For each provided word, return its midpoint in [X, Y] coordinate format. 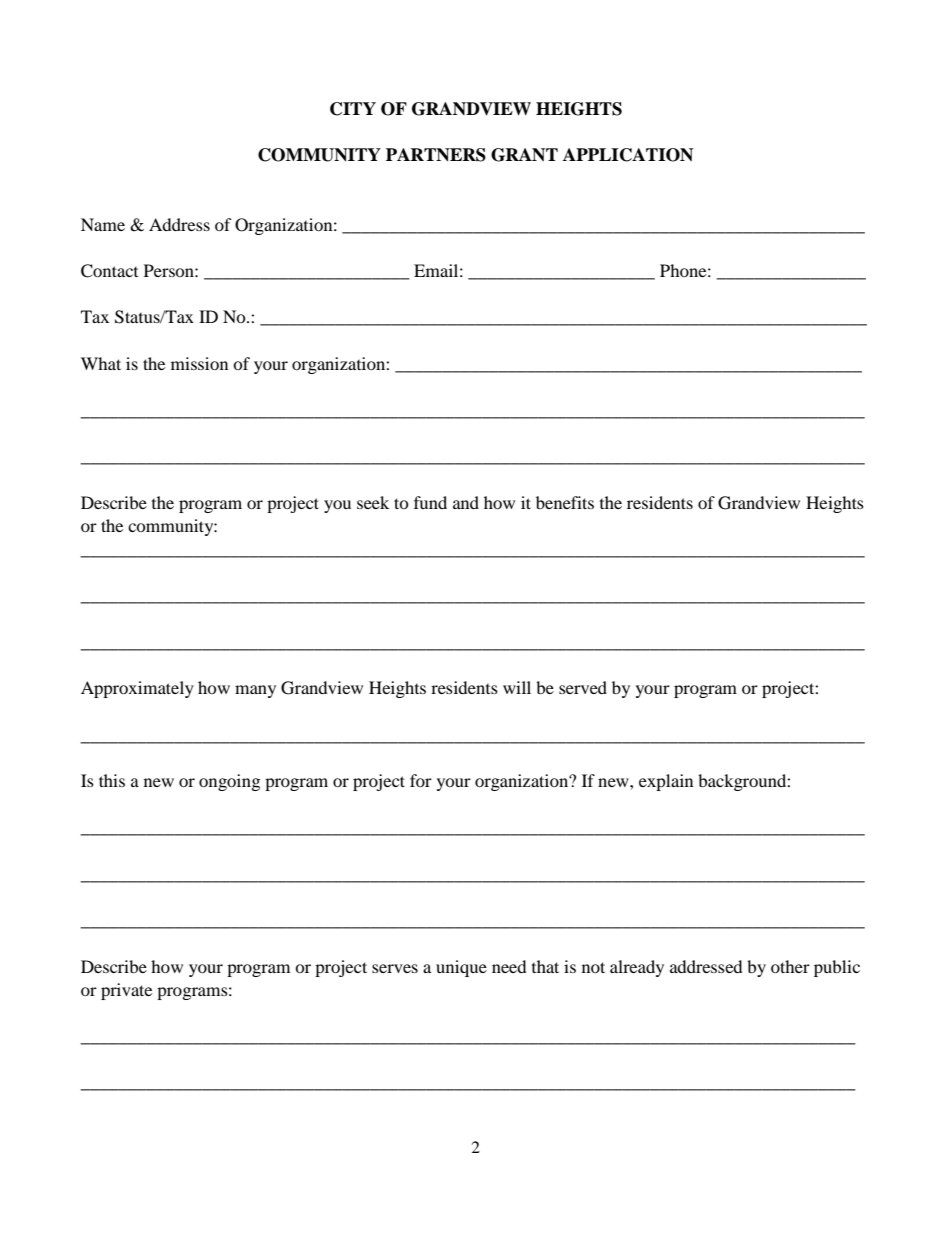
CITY [353, 109]
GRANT [524, 155]
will [517, 687]
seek [373, 502]
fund [430, 502]
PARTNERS [436, 155]
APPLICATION [628, 155]
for [421, 780]
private [126, 991]
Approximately [137, 689]
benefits [565, 502]
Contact [109, 271]
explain [666, 782]
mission [199, 363]
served [583, 687]
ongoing [229, 782]
